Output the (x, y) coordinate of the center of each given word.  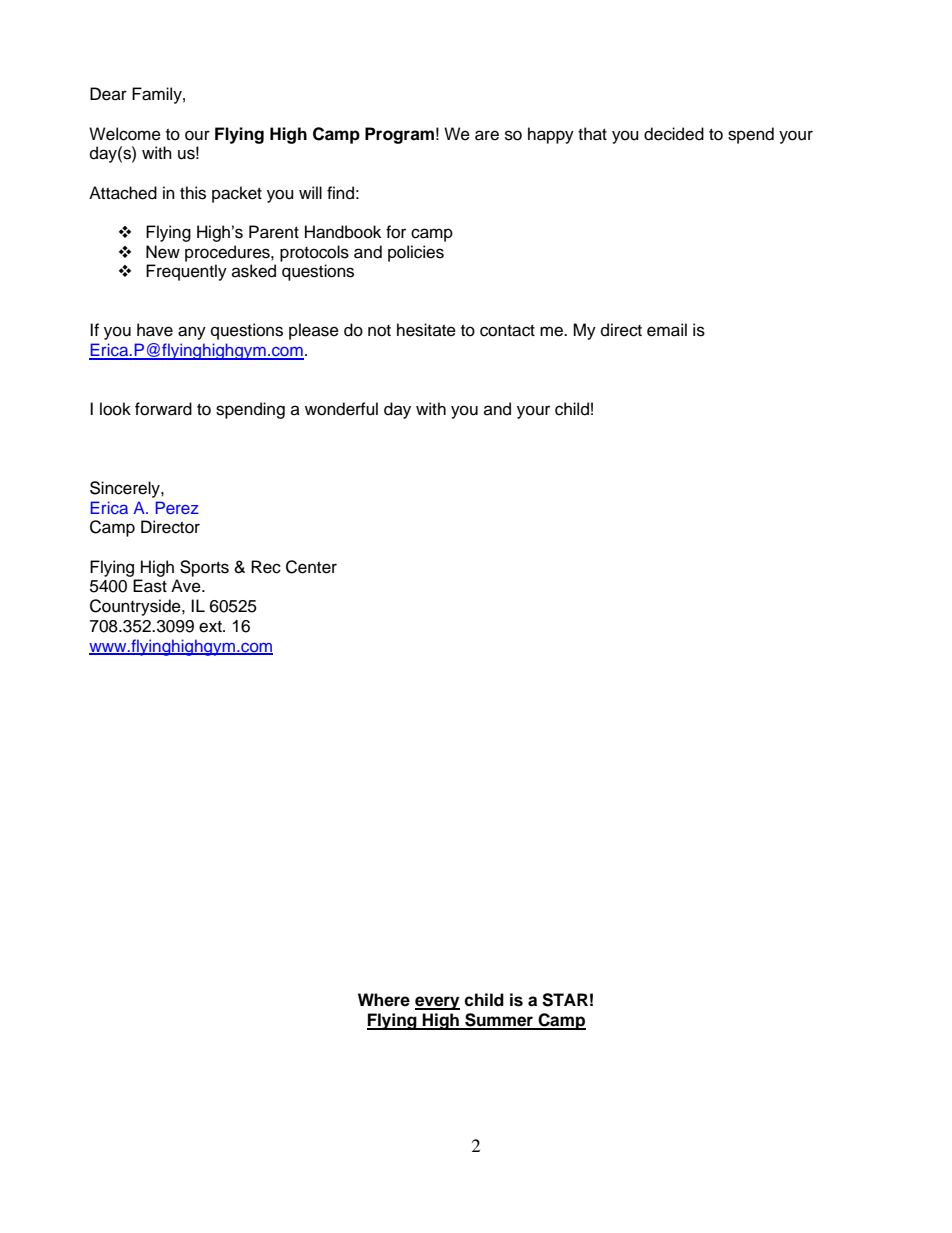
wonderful (341, 409)
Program (399, 135)
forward (163, 409)
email (667, 330)
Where (384, 1000)
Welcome (125, 134)
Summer (499, 1021)
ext (211, 627)
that (592, 134)
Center (311, 567)
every (437, 1003)
